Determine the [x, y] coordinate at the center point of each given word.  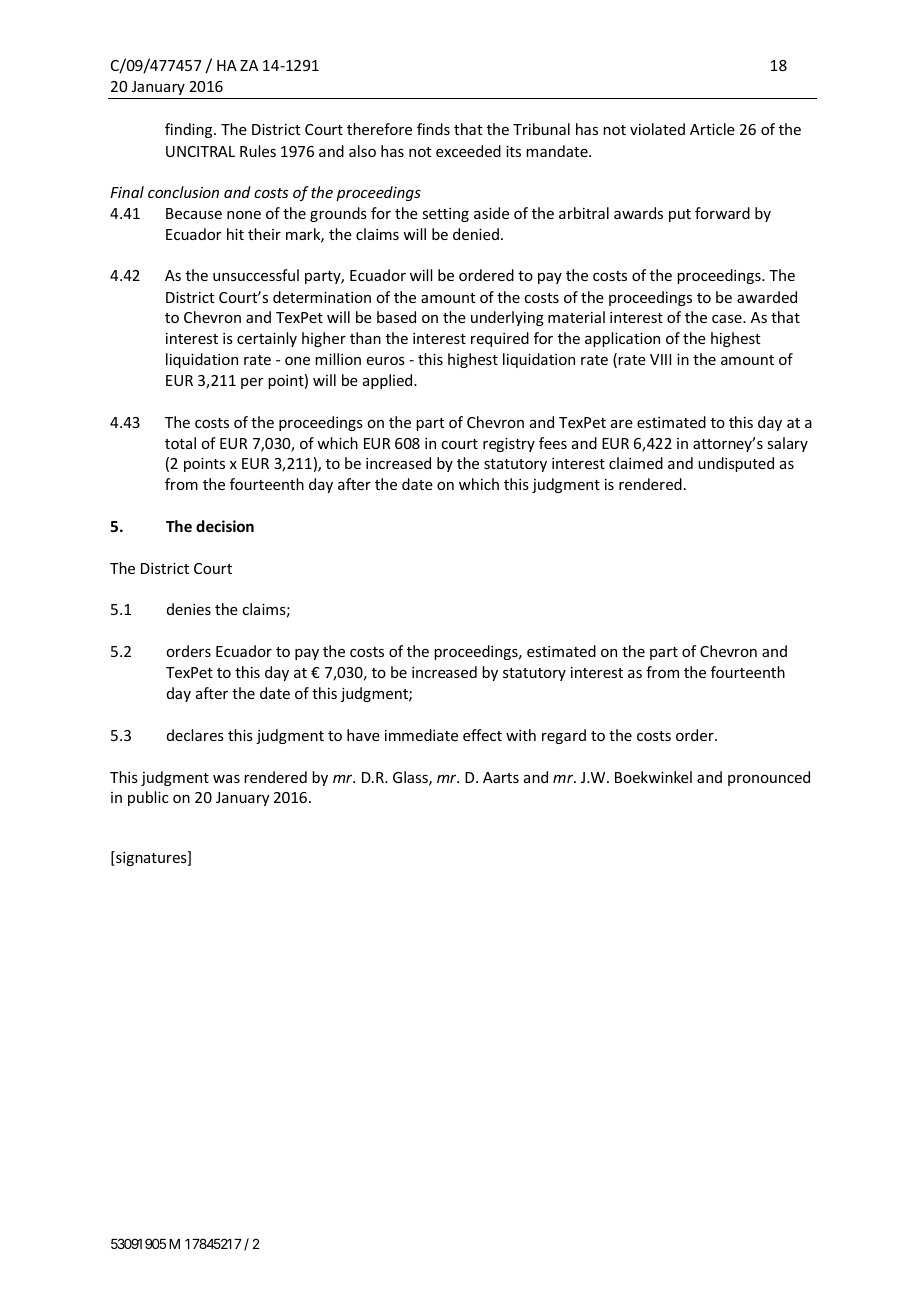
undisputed [736, 464]
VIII [660, 359]
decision [225, 526]
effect [482, 735]
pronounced [769, 778]
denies [189, 609]
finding [190, 130]
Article [712, 129]
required [500, 339]
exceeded [468, 151]
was [226, 779]
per [252, 383]
